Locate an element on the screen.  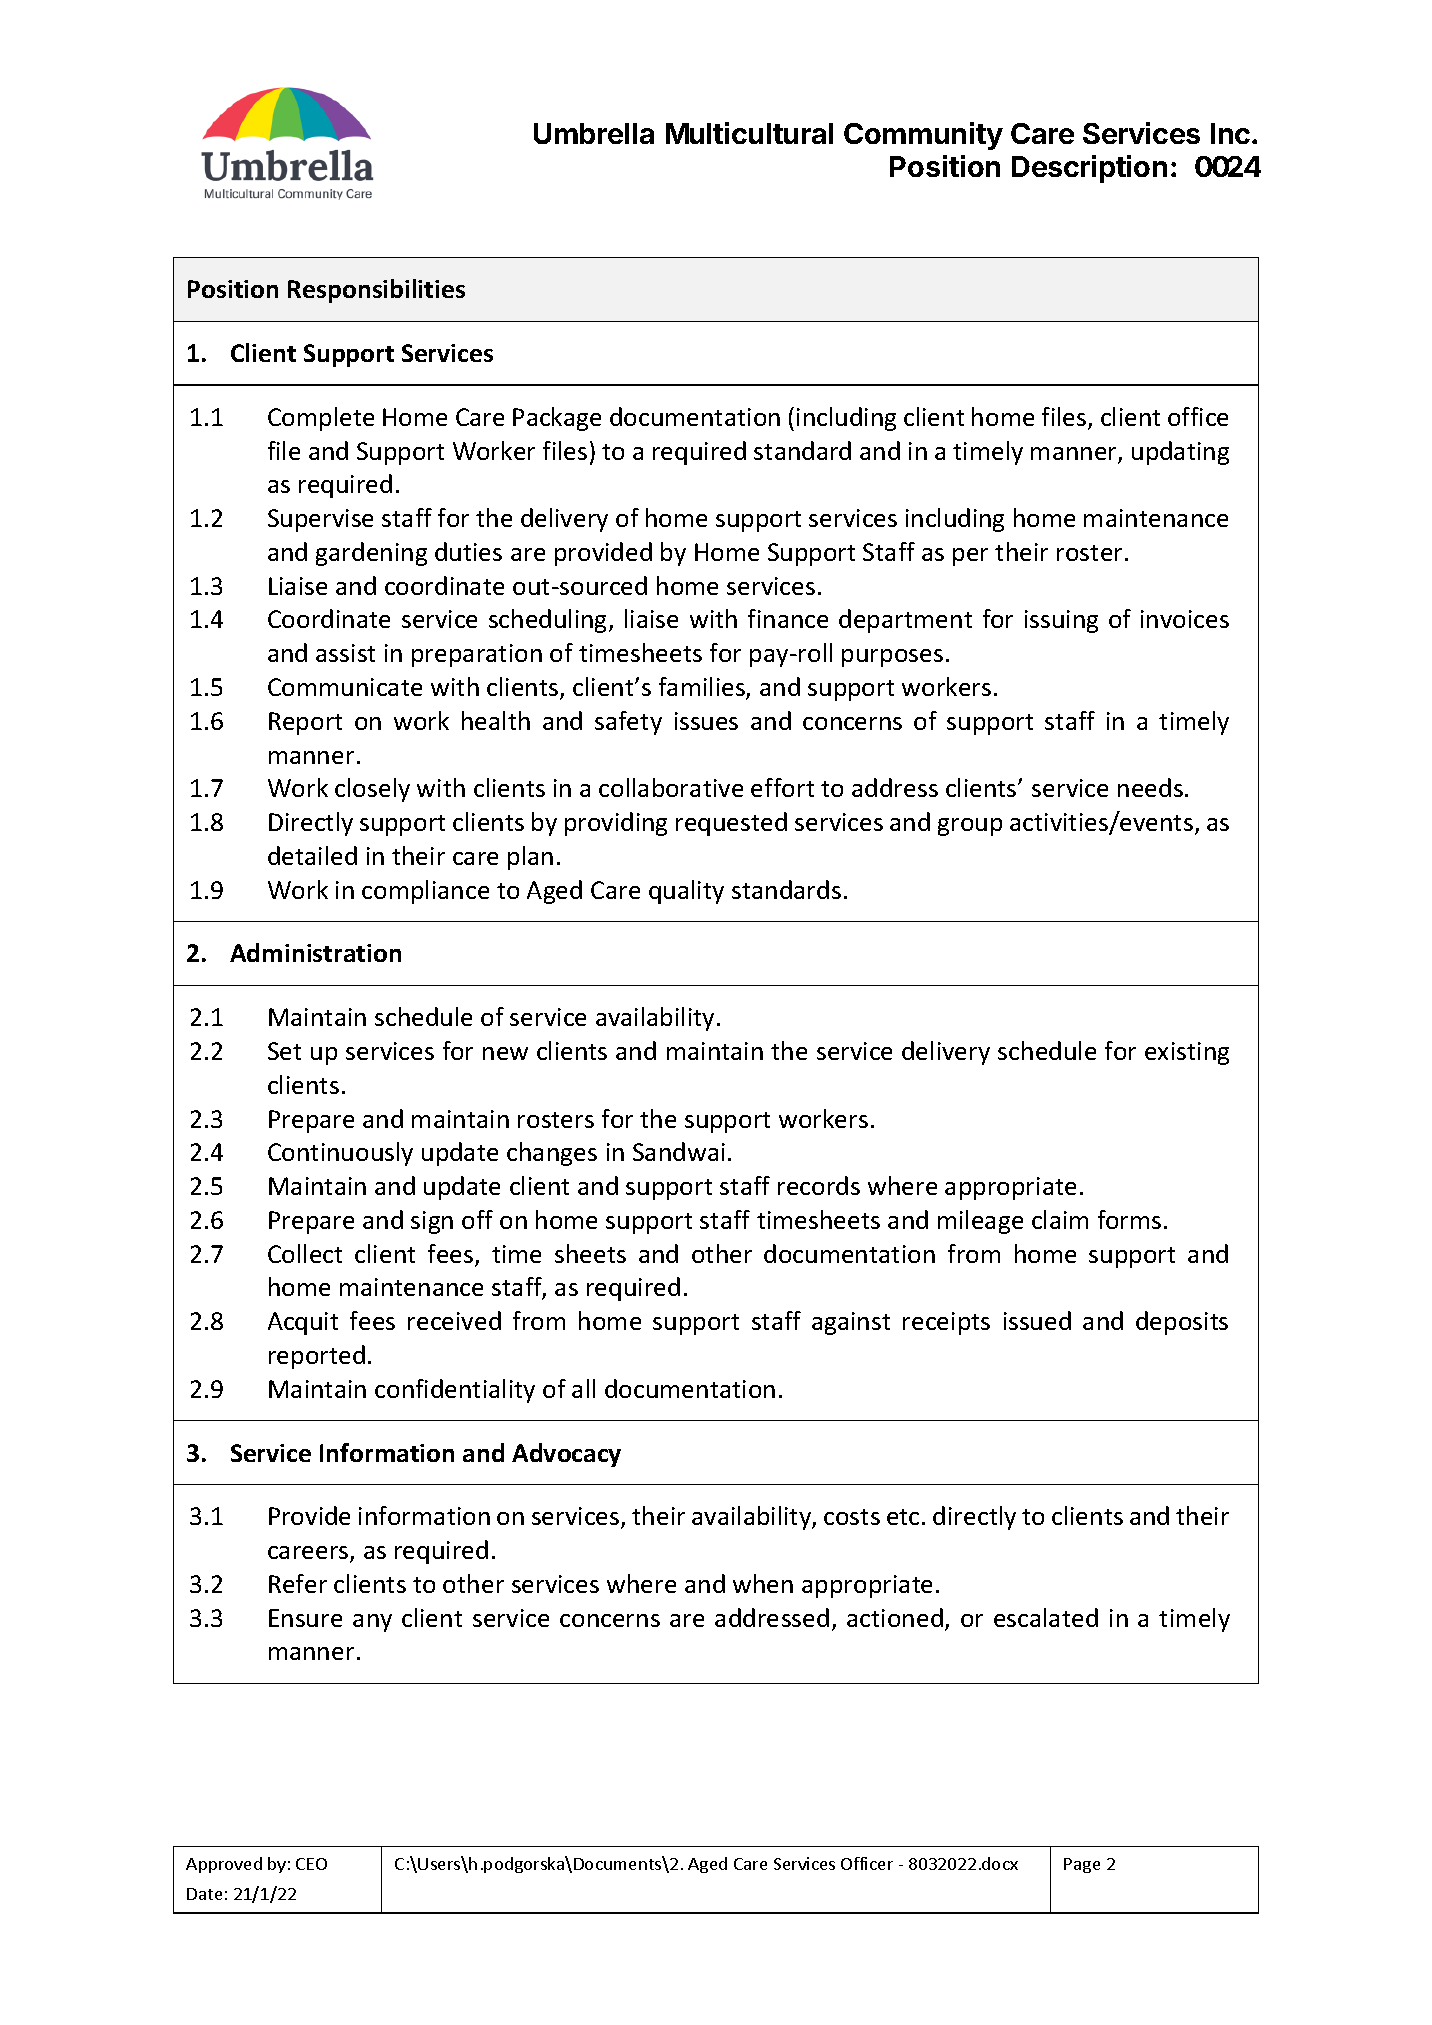
issued is located at coordinates (1037, 1320).
